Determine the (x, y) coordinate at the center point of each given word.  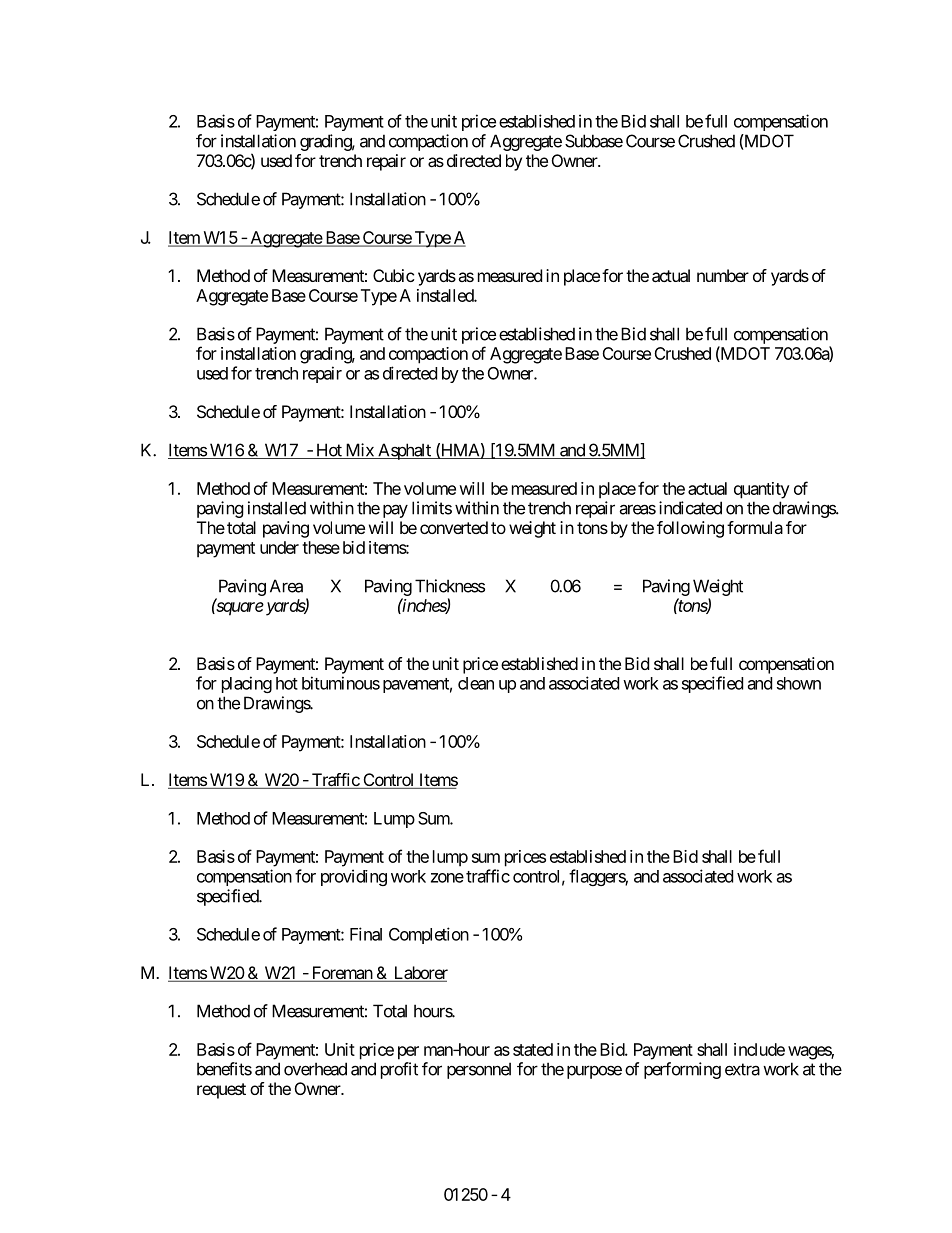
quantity (762, 490)
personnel (479, 1070)
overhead (315, 1069)
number (723, 275)
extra (742, 1069)
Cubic (394, 275)
